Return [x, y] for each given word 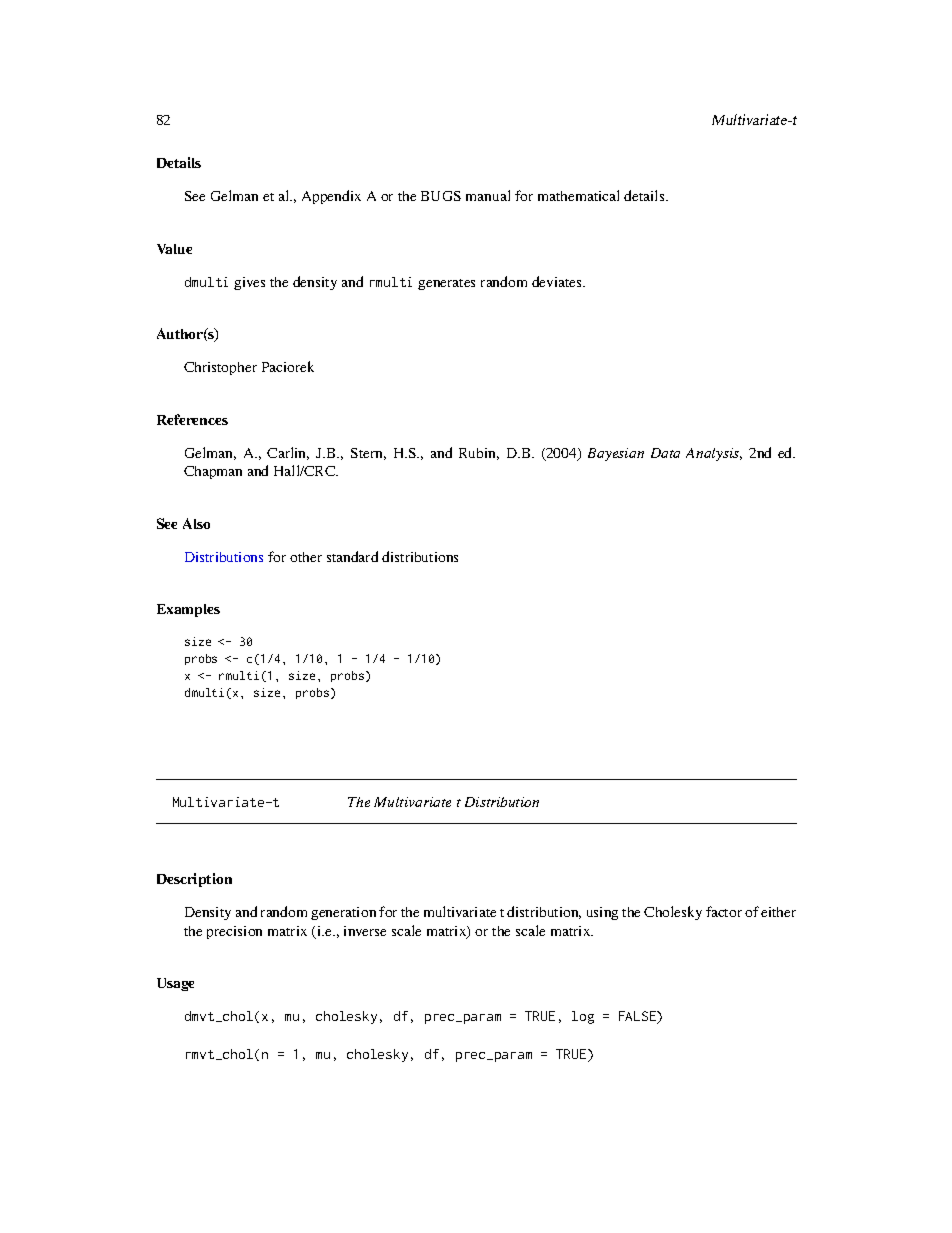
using [602, 913]
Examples [188, 610]
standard [352, 556]
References [192, 419]
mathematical [578, 195]
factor [724, 911]
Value [174, 249]
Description [194, 880]
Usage [175, 984]
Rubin [479, 454]
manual [488, 195]
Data [665, 453]
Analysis [714, 454]
